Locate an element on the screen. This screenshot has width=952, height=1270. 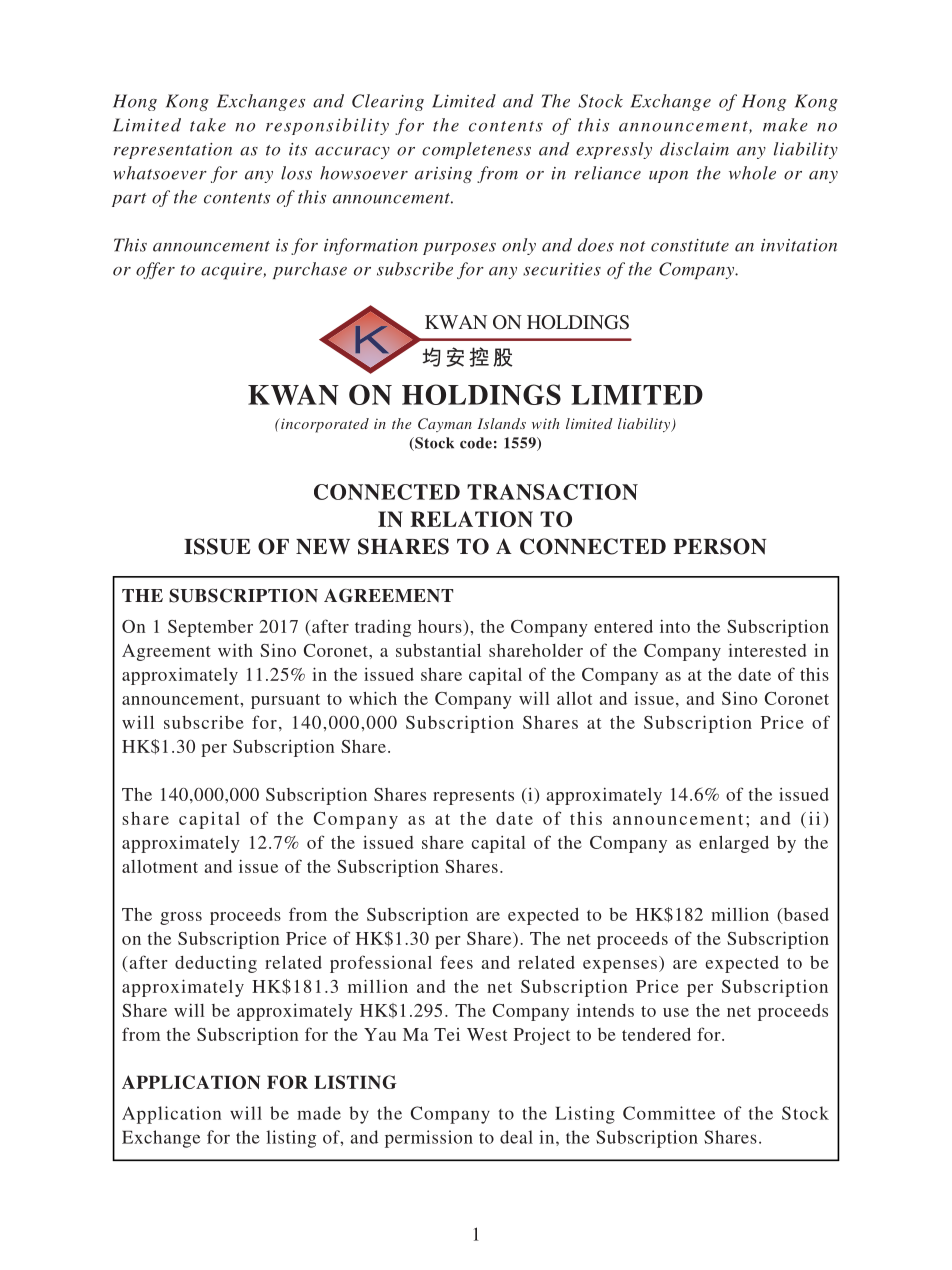
permission is located at coordinates (429, 1139).
